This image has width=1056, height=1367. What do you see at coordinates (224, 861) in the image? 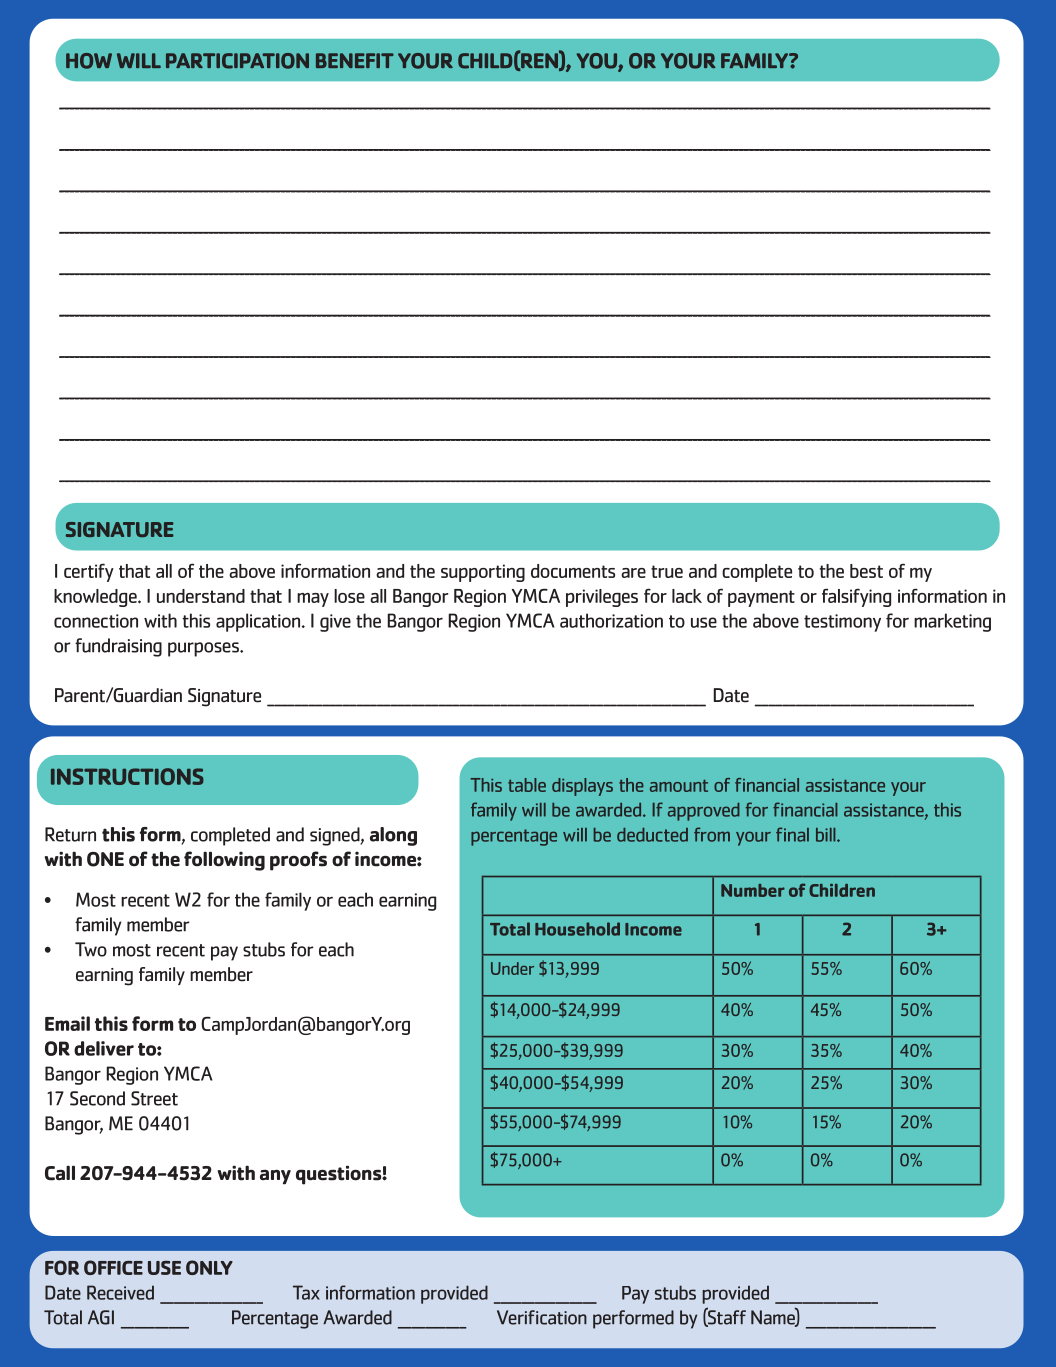
I see `following` at bounding box center [224, 861].
